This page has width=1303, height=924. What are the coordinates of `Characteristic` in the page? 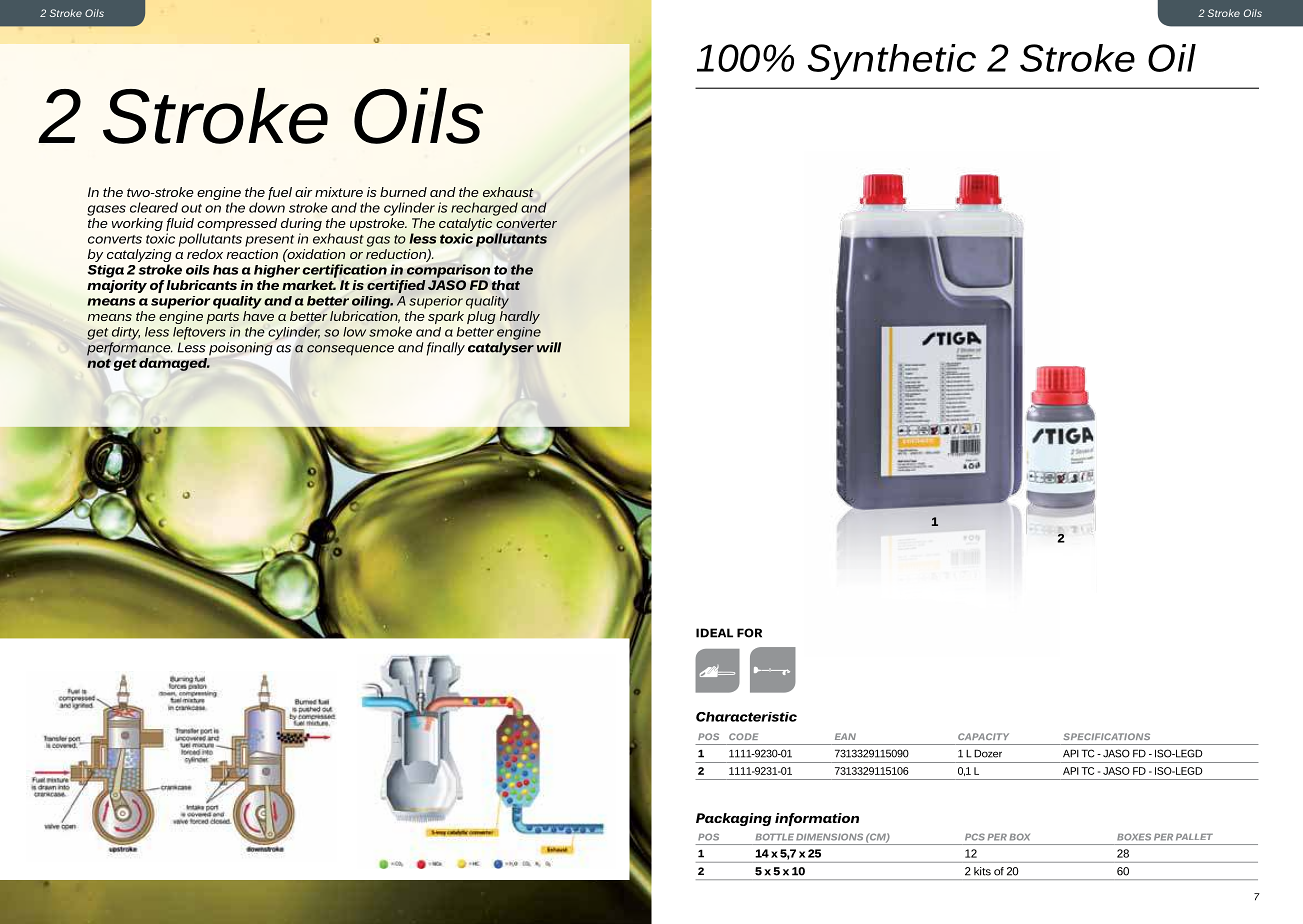 It's located at (746, 717).
